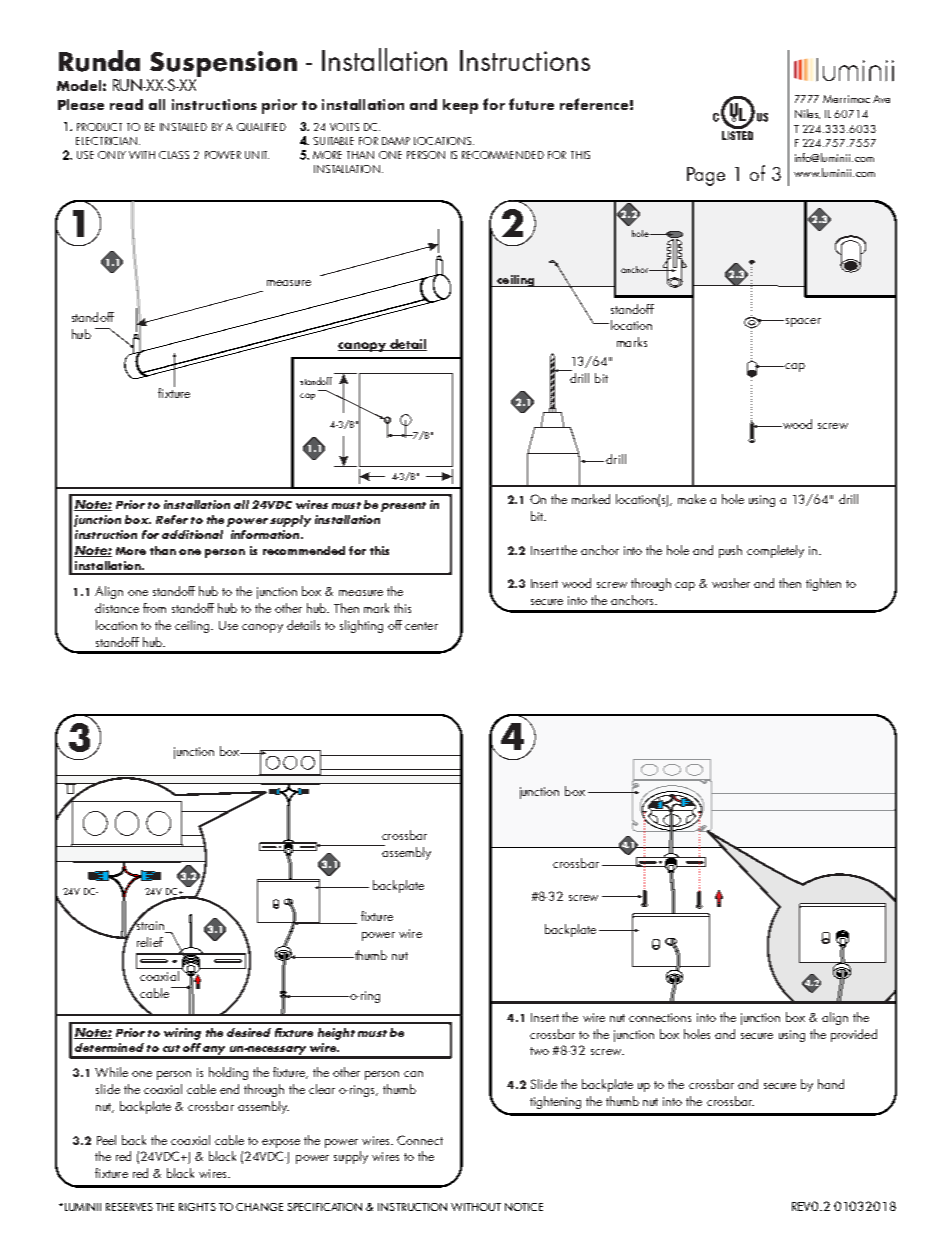  Describe the element at coordinates (197, 1207) in the image. I see `RIGHTS` at that location.
